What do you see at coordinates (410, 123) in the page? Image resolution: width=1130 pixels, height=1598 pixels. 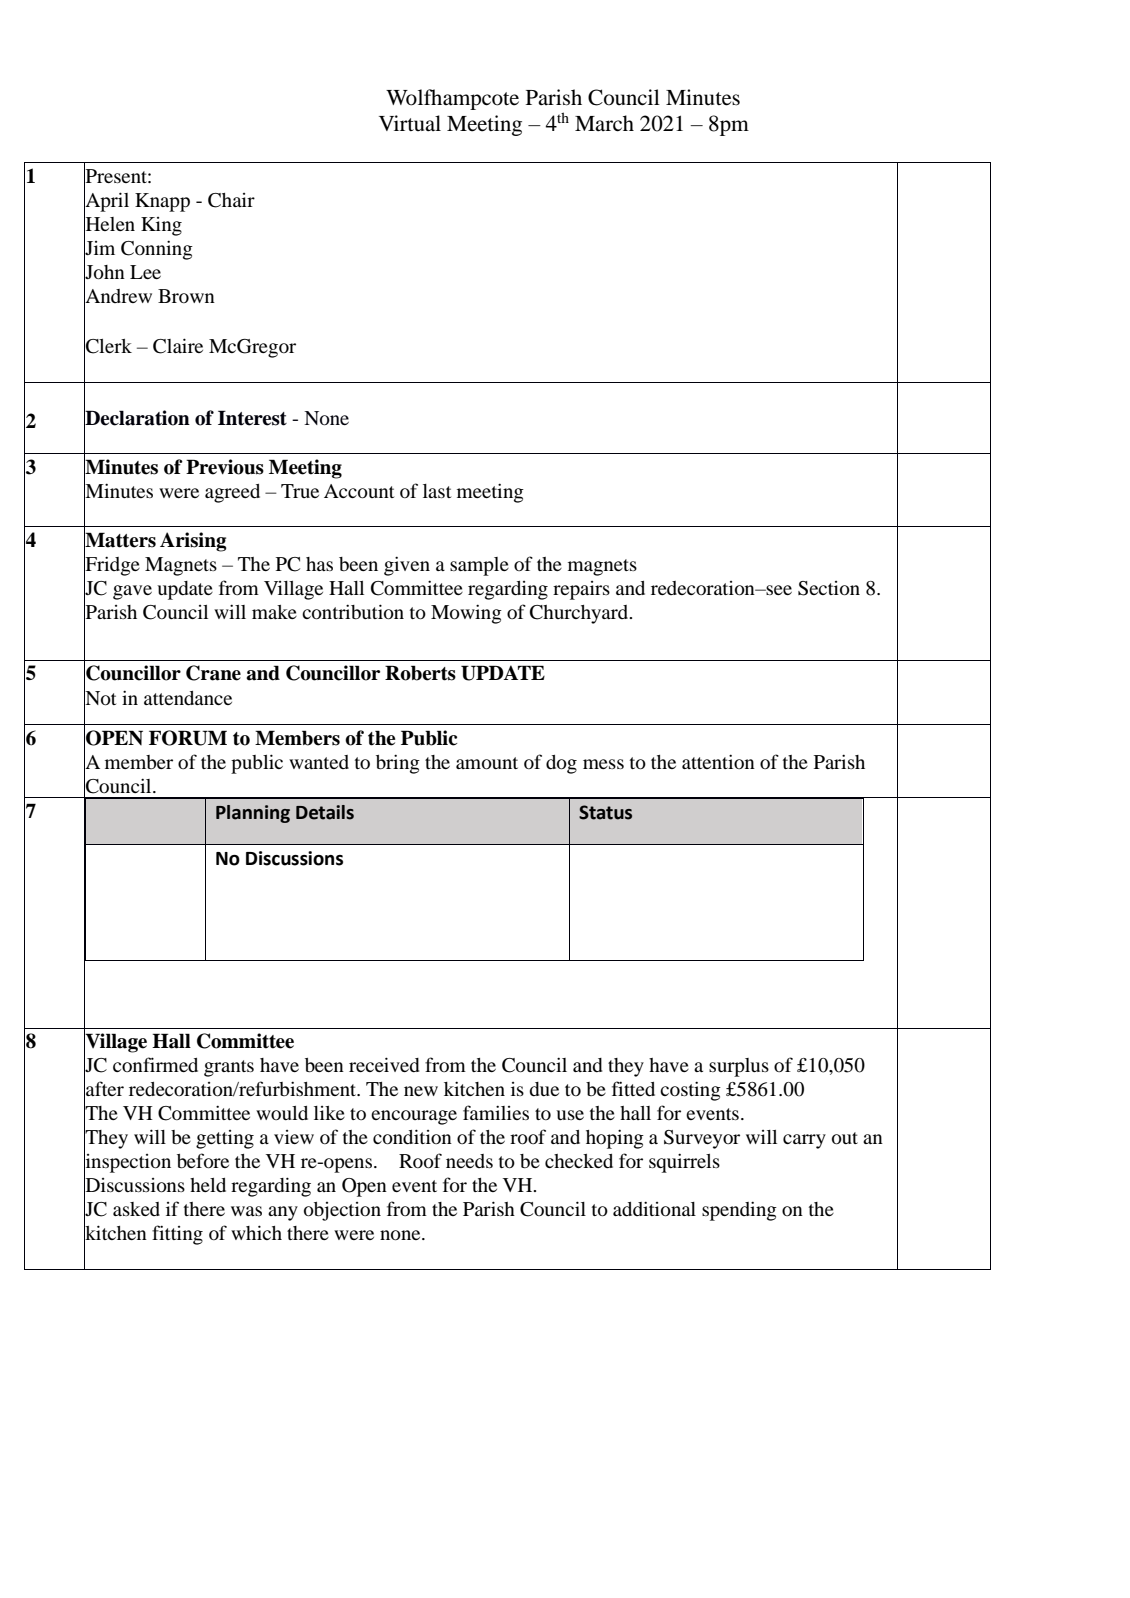 I see `Virtual` at bounding box center [410, 123].
